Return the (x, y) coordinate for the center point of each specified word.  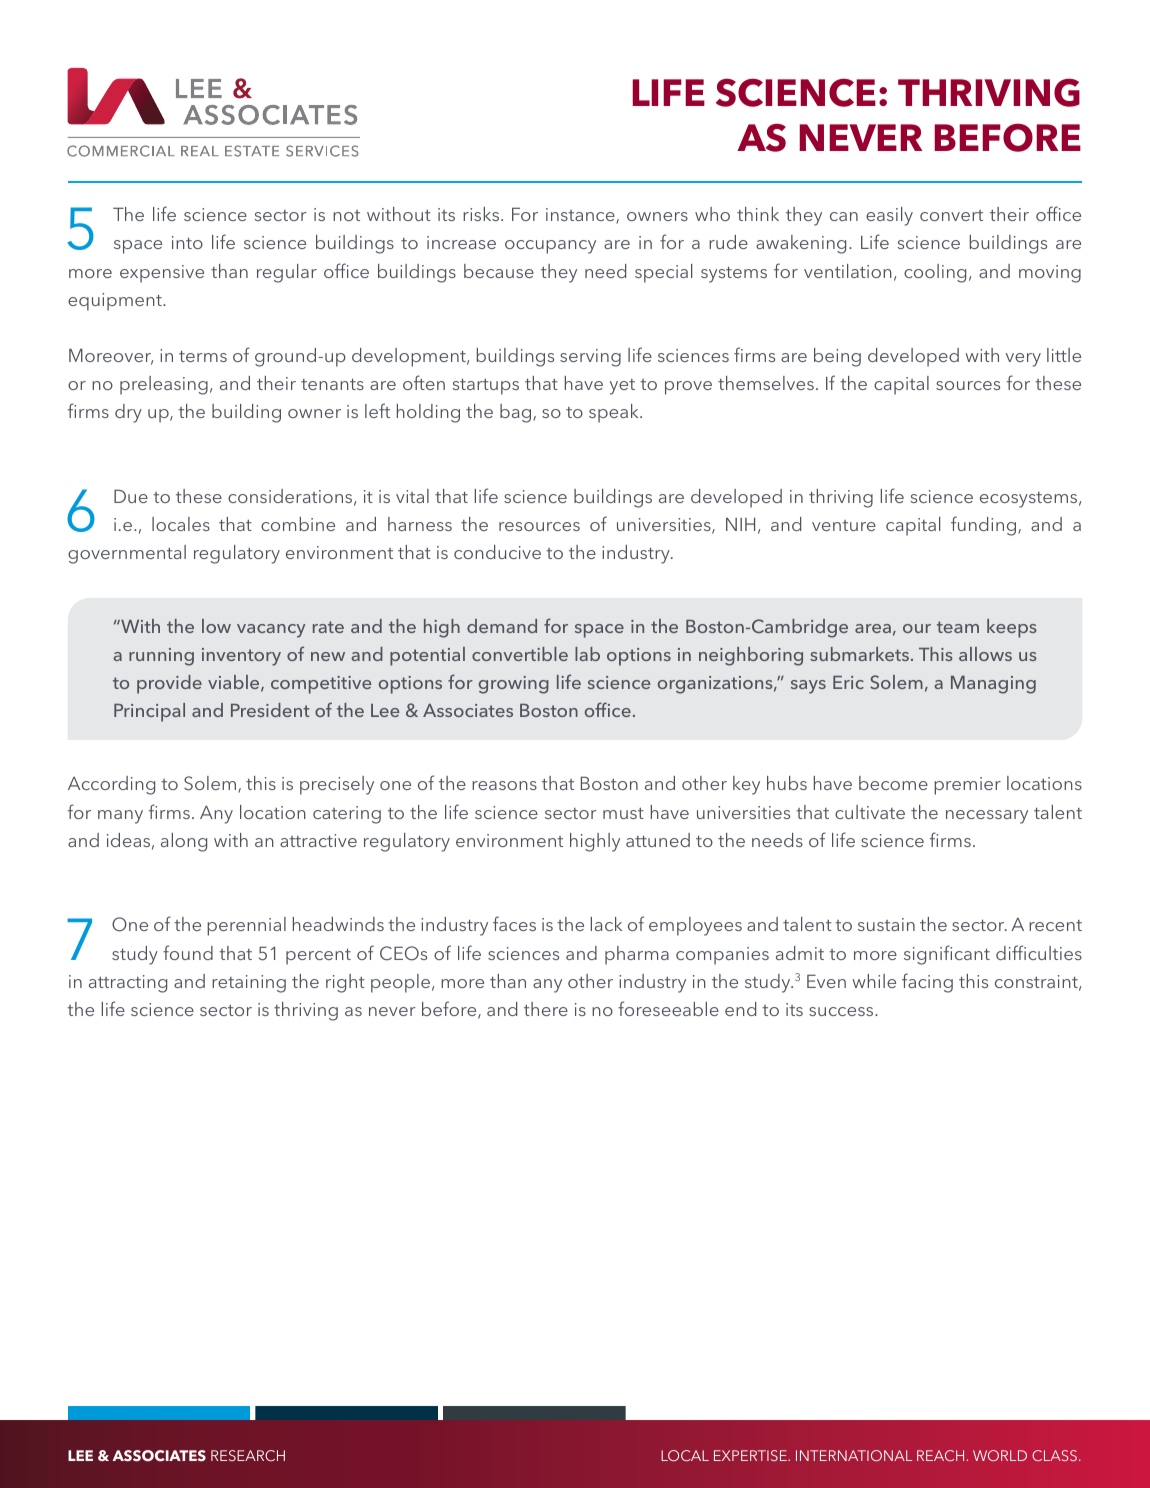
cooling (935, 273)
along (184, 842)
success (842, 1011)
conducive (497, 552)
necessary (987, 817)
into (187, 242)
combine (298, 524)
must (623, 813)
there (546, 1009)
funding (985, 526)
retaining (249, 984)
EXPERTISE (751, 1455)
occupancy (550, 247)
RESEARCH (248, 1455)
